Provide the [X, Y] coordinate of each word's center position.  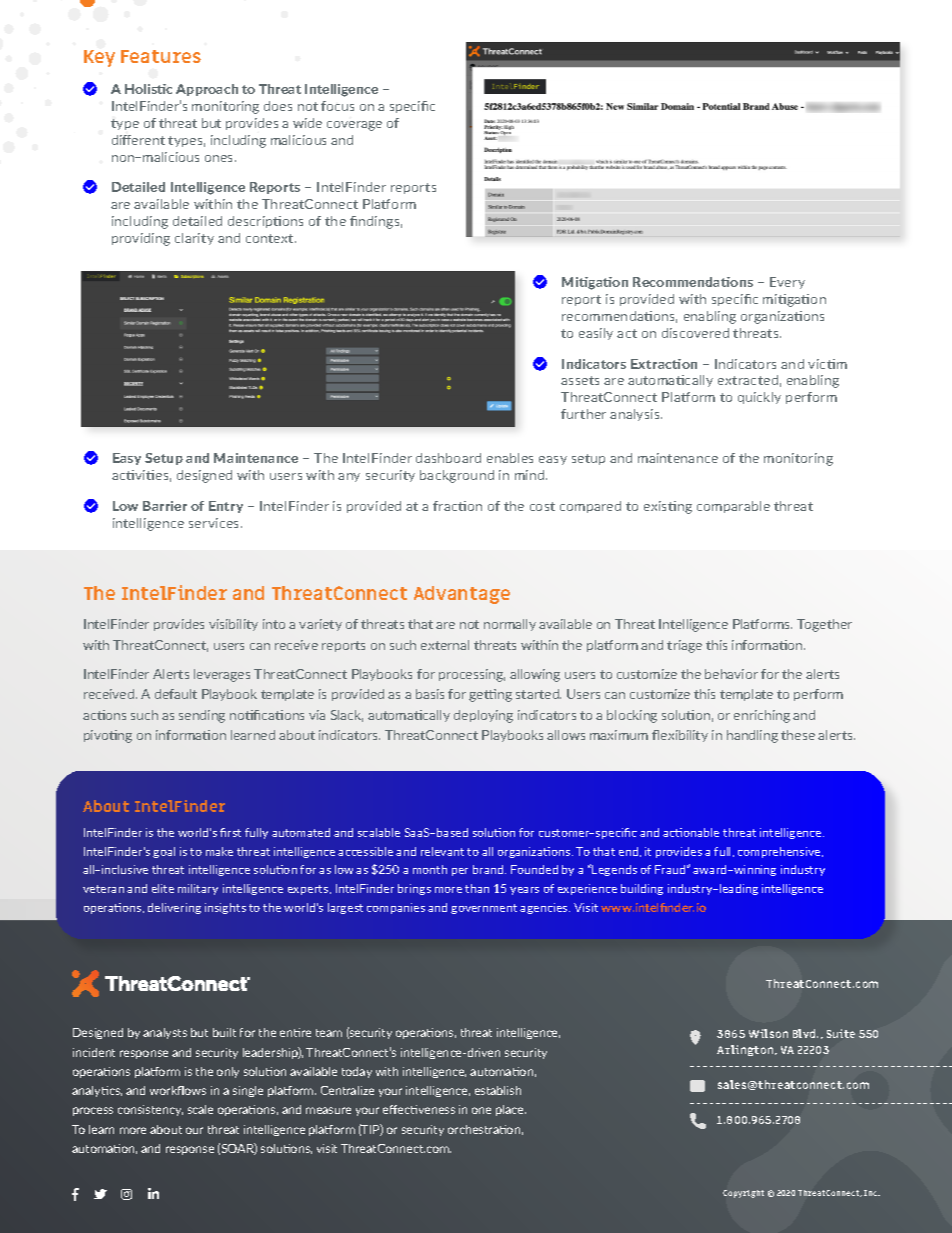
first [230, 832]
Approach [207, 90]
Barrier [165, 506]
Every [787, 283]
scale [200, 1109]
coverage [354, 126]
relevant [442, 851]
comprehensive [780, 852]
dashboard [448, 458]
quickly [759, 398]
